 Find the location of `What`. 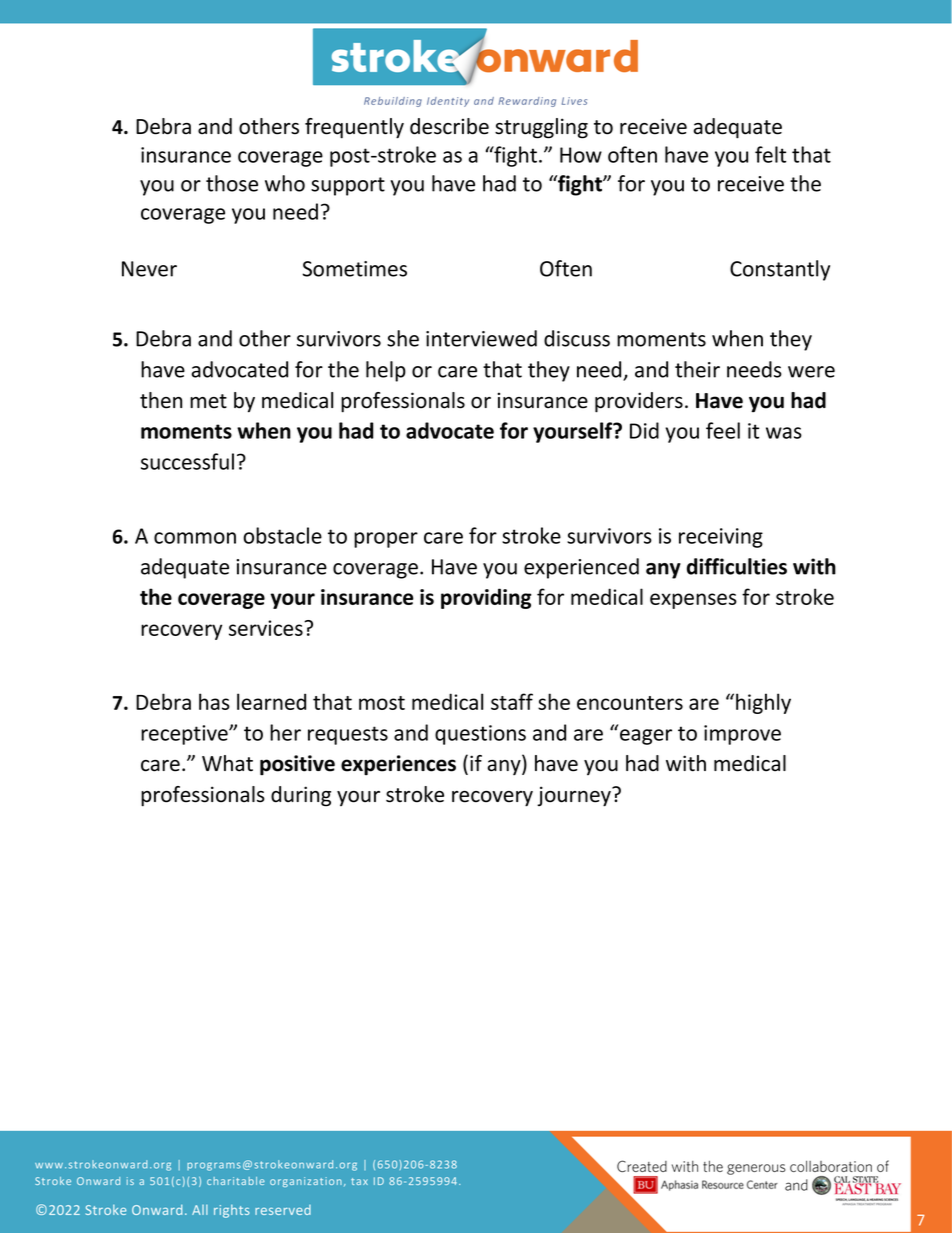

What is located at coordinates (227, 763).
